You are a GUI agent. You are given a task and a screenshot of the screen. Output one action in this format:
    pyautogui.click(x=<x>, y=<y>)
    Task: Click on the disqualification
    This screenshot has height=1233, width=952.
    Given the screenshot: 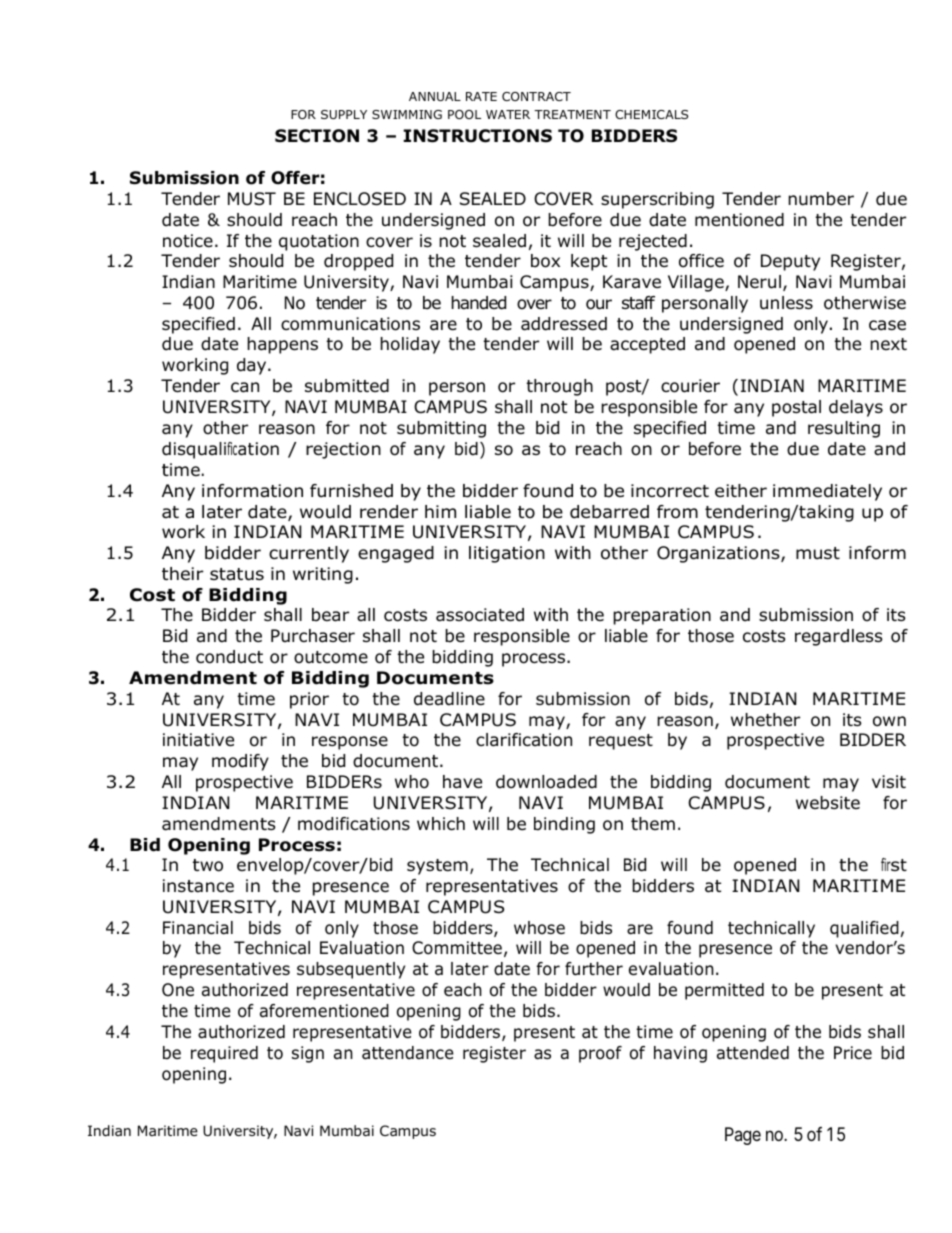 What is the action you would take?
    pyautogui.click(x=220, y=450)
